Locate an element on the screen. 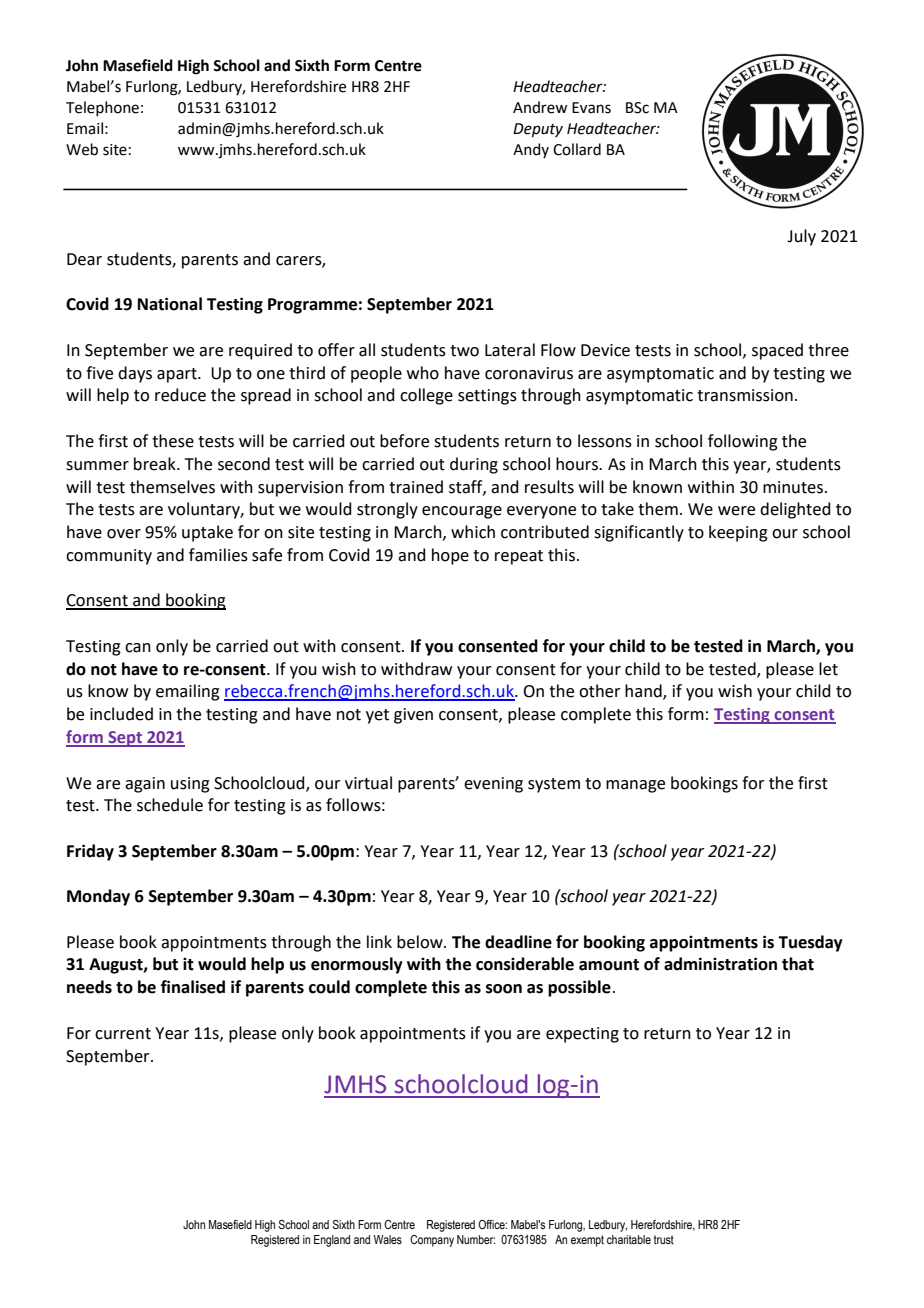  Number is located at coordinates (476, 1239).
